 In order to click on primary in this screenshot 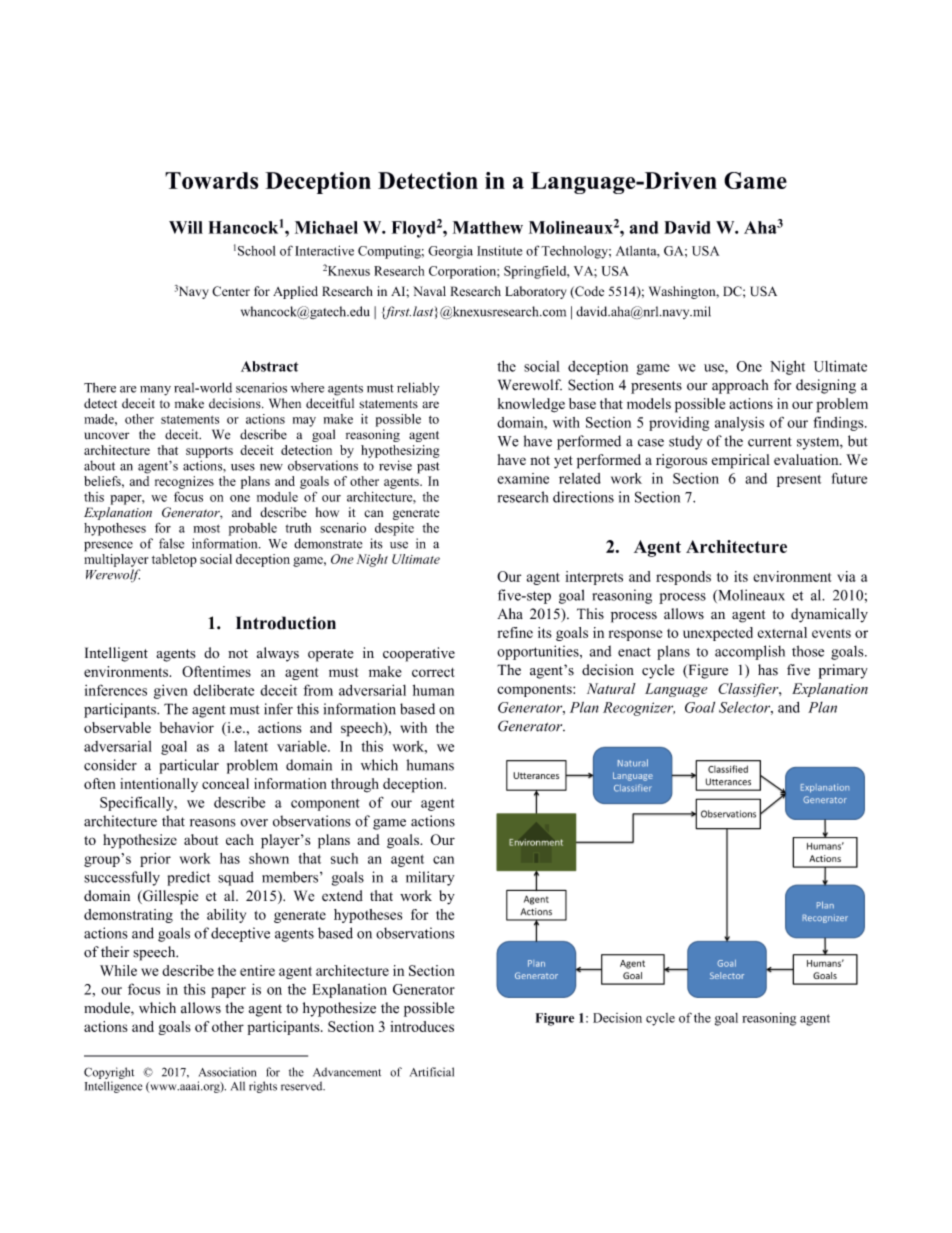, I will do `click(843, 671)`.
